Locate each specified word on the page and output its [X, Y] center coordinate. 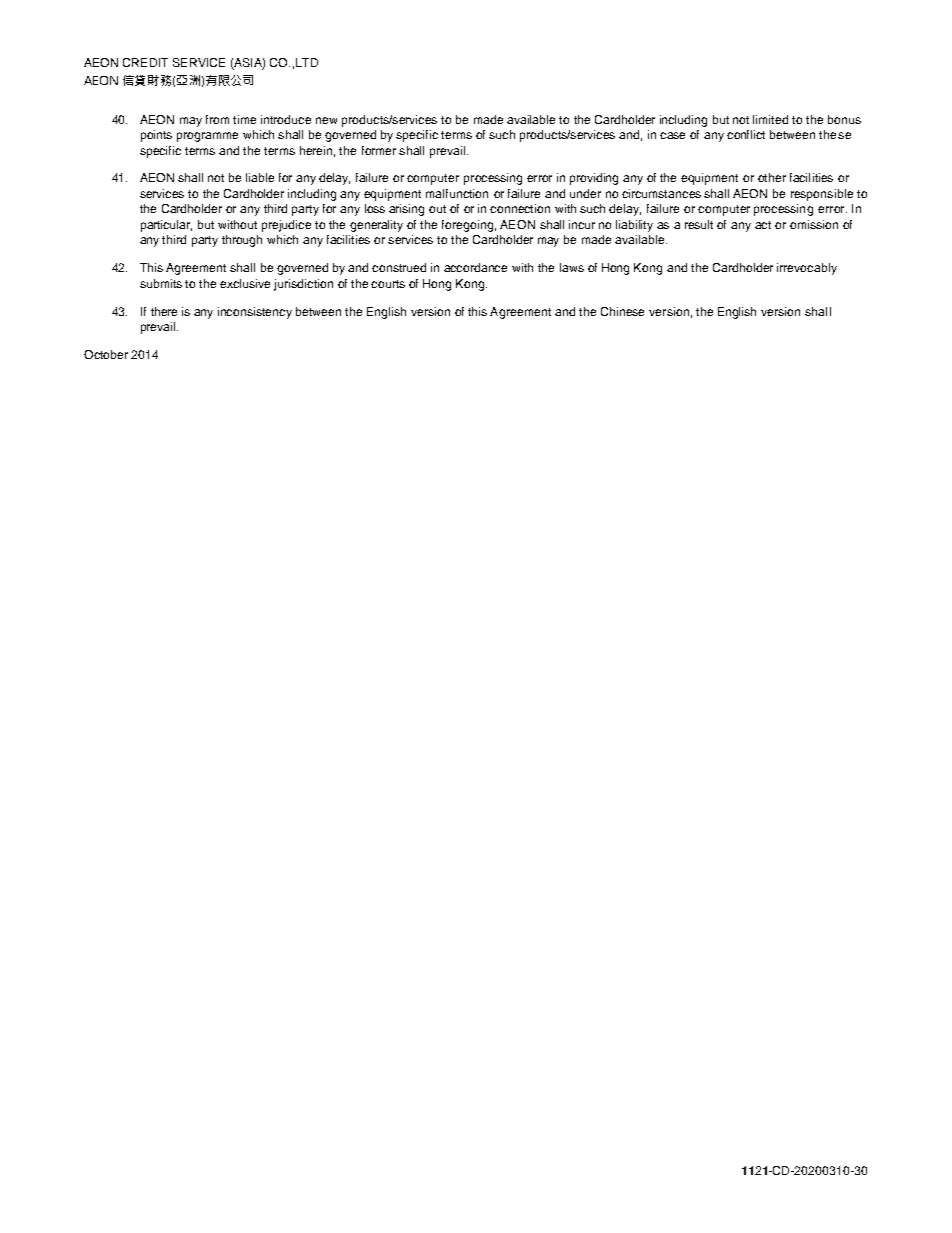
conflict [746, 134]
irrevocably [807, 269]
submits [161, 283]
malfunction [457, 193]
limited [770, 119]
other [772, 177]
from [217, 119]
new [326, 120]
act [763, 225]
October [106, 354]
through [242, 241]
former [379, 150]
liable [260, 177]
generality [376, 226]
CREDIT [145, 62]
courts [388, 284]
